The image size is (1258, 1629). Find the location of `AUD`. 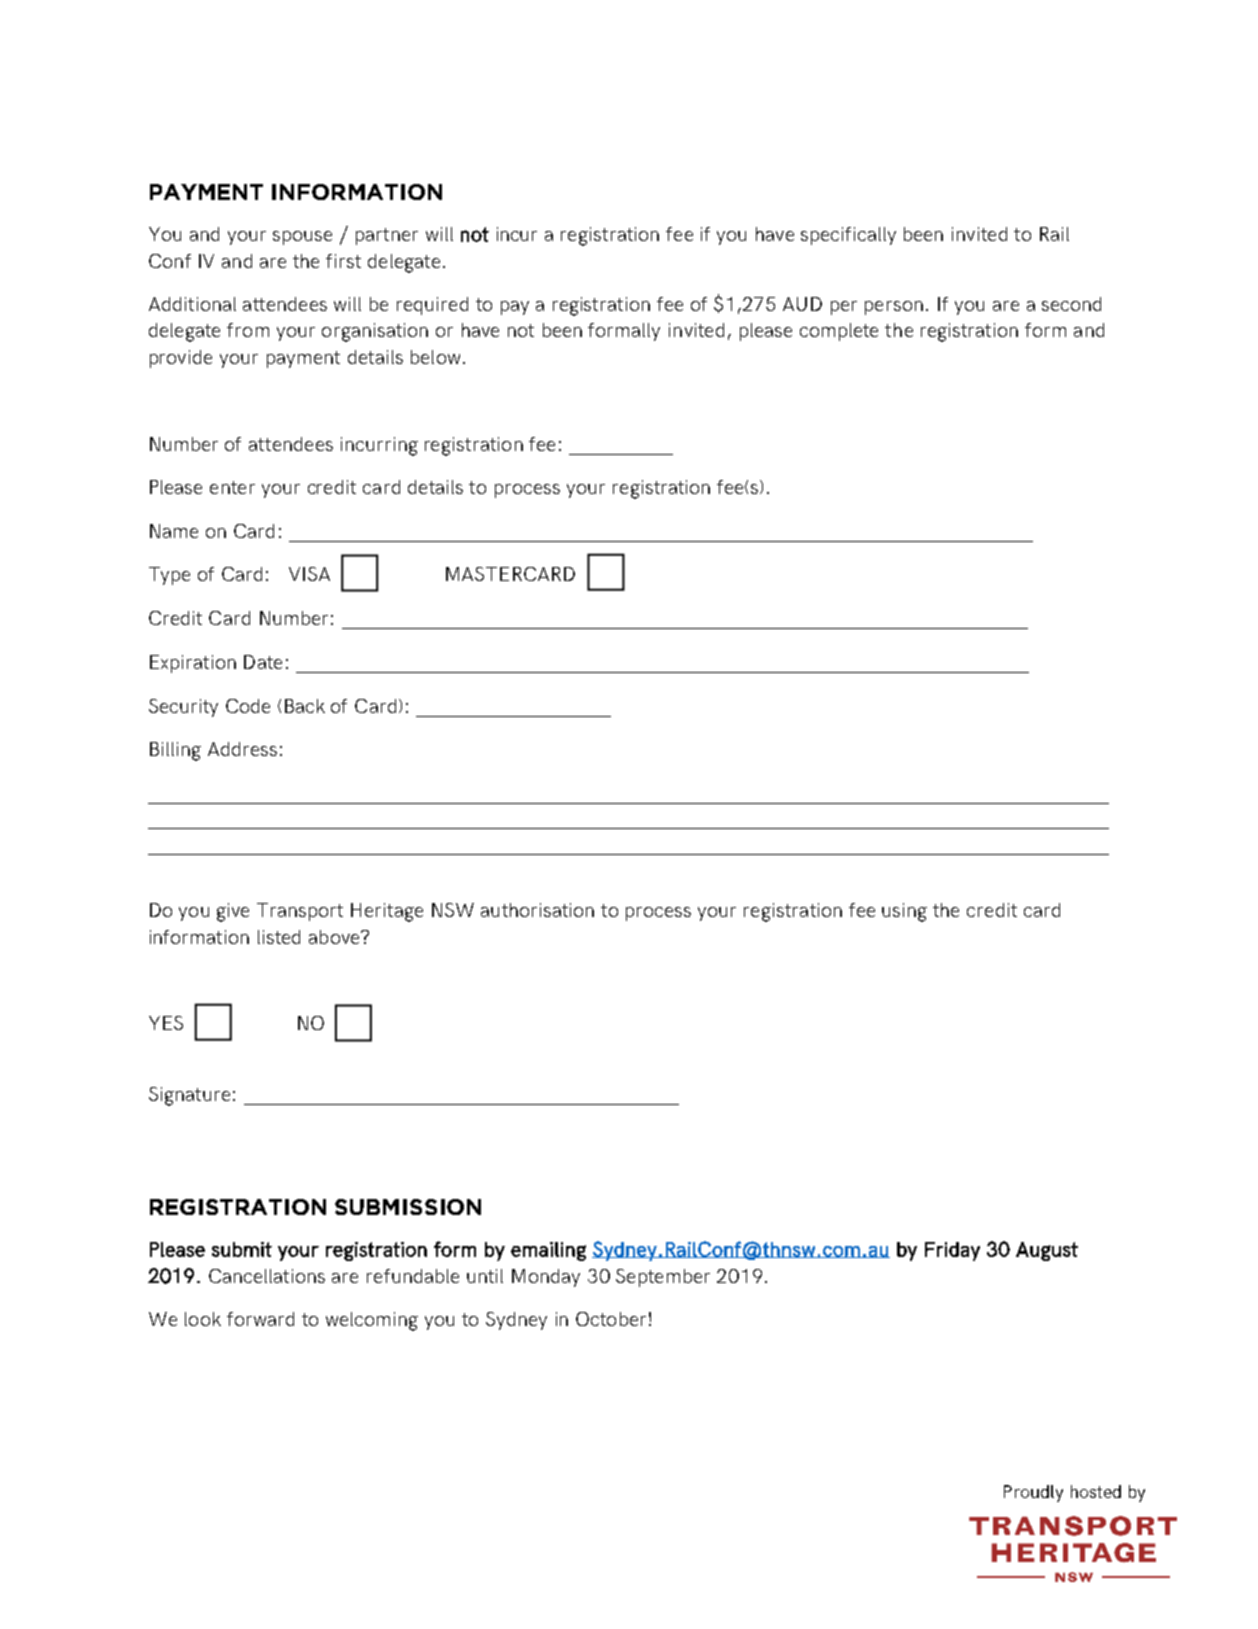

AUD is located at coordinates (802, 304).
